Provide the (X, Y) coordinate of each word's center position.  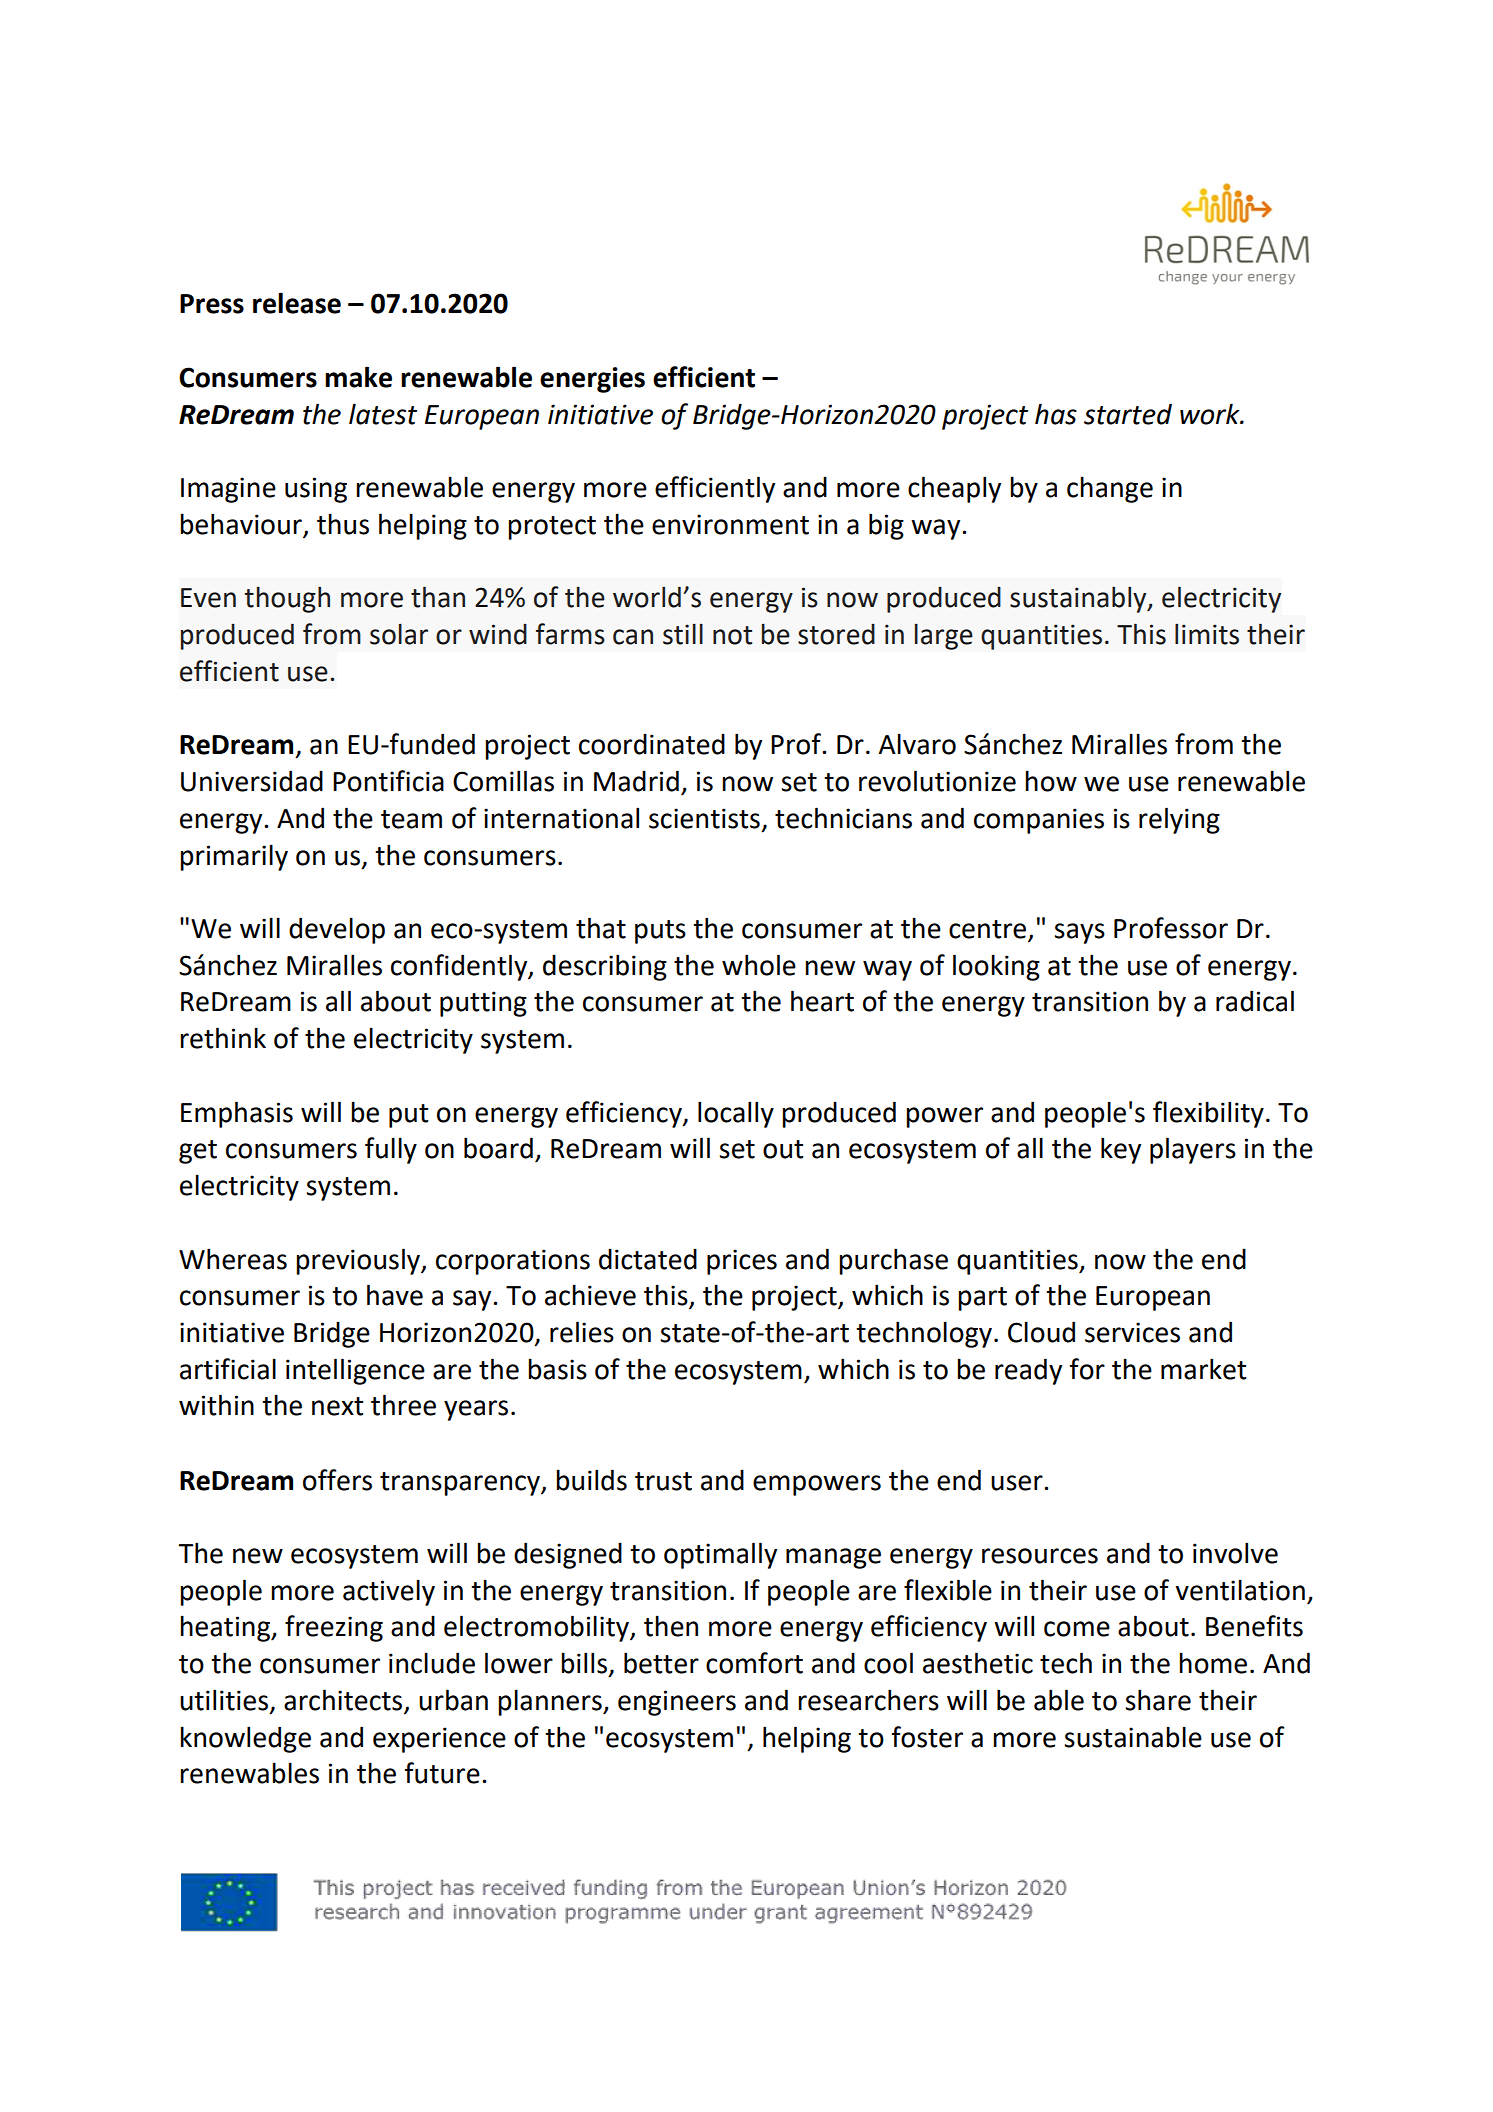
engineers (677, 1703)
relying (1179, 820)
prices (742, 1262)
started (1128, 414)
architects (344, 1701)
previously (359, 1261)
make (358, 377)
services (1132, 1332)
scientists (704, 818)
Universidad (252, 781)
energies (592, 380)
